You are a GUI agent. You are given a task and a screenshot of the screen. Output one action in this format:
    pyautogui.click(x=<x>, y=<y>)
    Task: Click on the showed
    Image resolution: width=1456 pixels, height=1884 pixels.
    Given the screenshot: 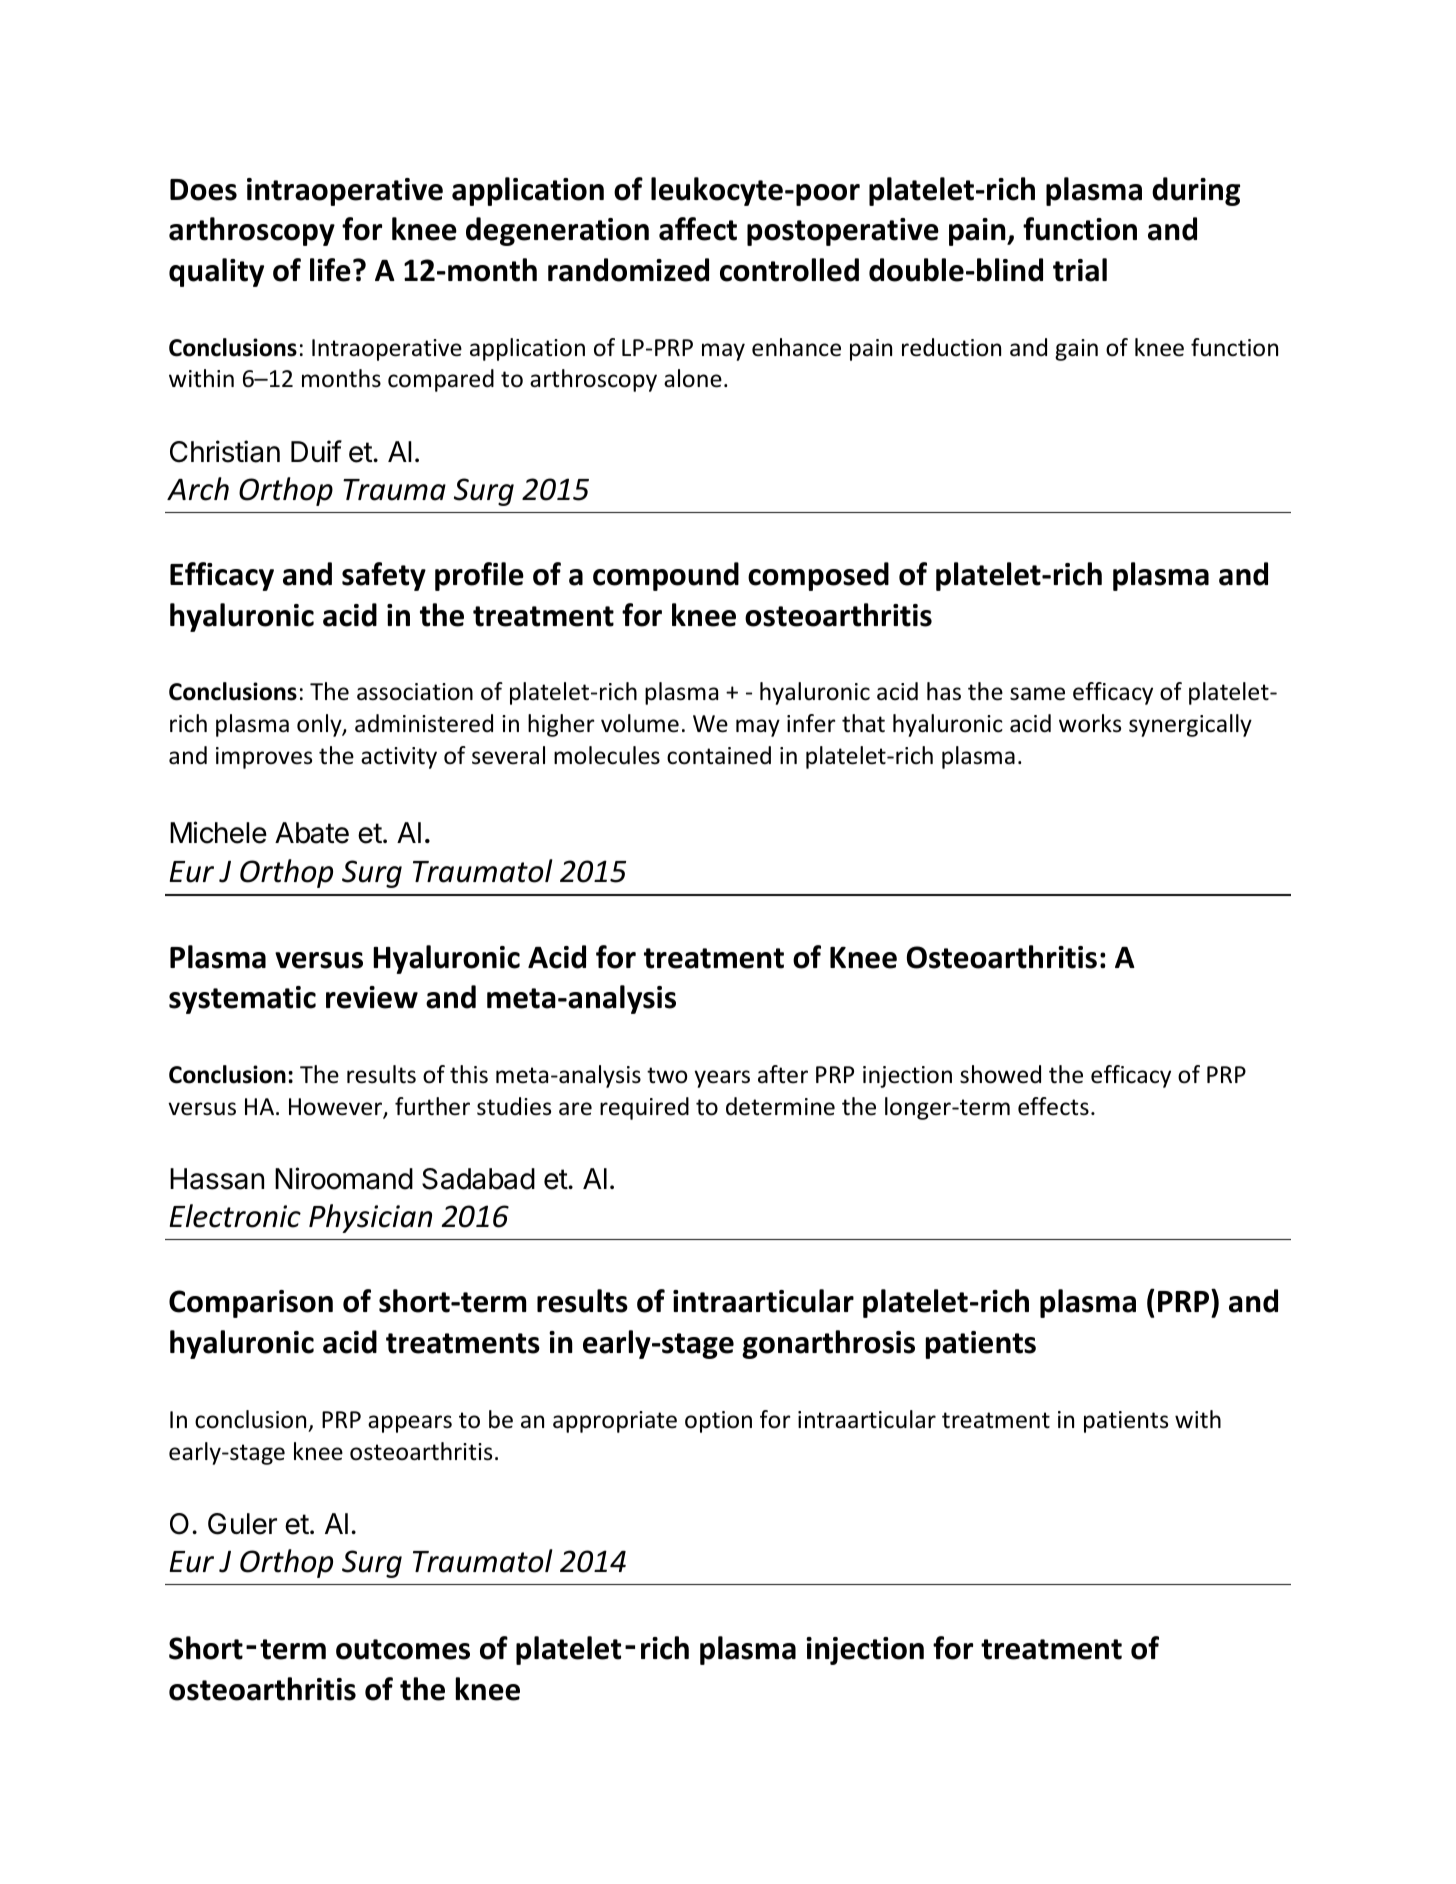 What is the action you would take?
    pyautogui.click(x=1000, y=1074)
